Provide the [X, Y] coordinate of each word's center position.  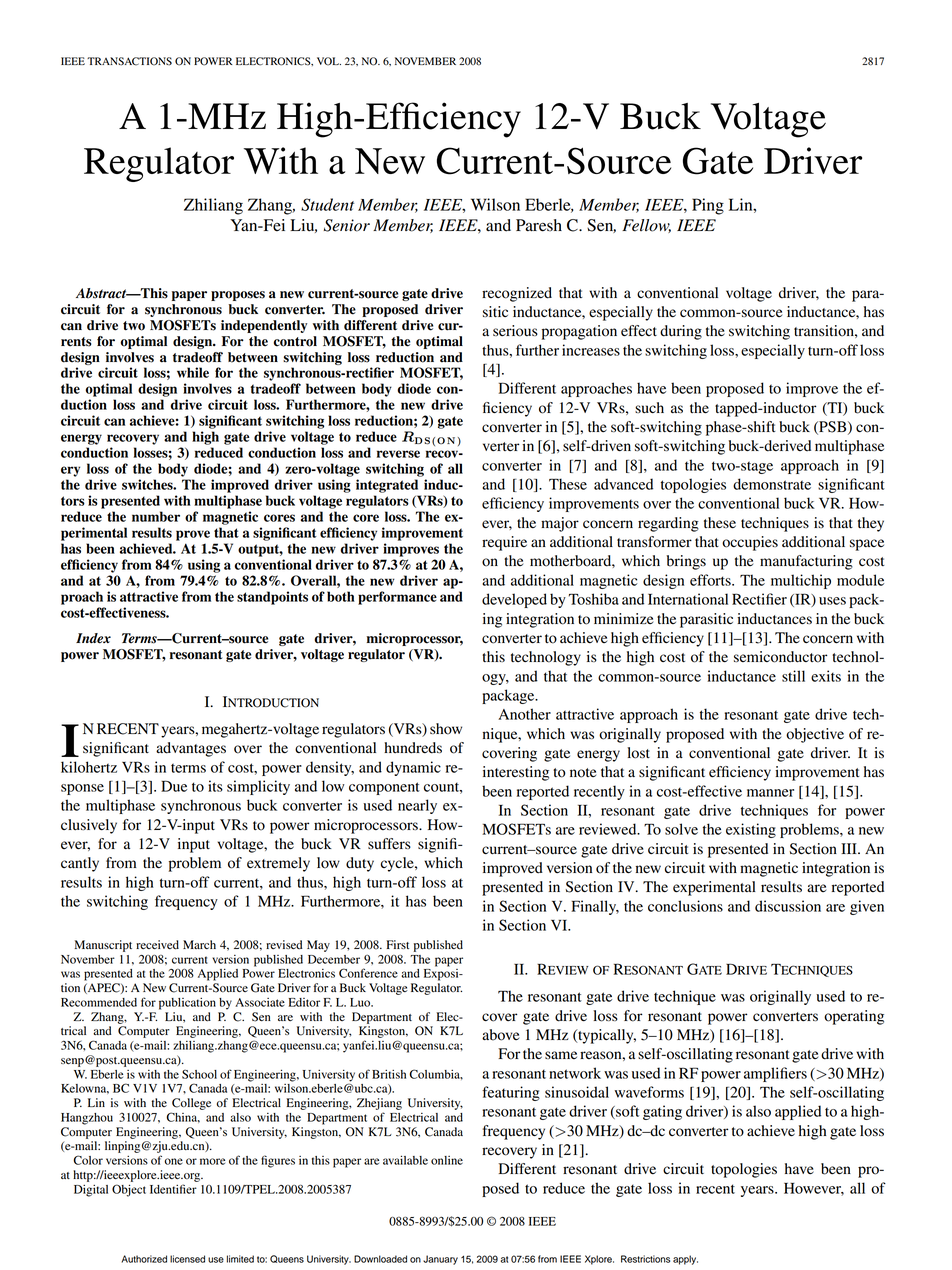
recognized [517, 294]
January [440, 1260]
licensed [187, 1259]
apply [685, 1260]
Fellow [646, 226]
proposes [238, 296]
